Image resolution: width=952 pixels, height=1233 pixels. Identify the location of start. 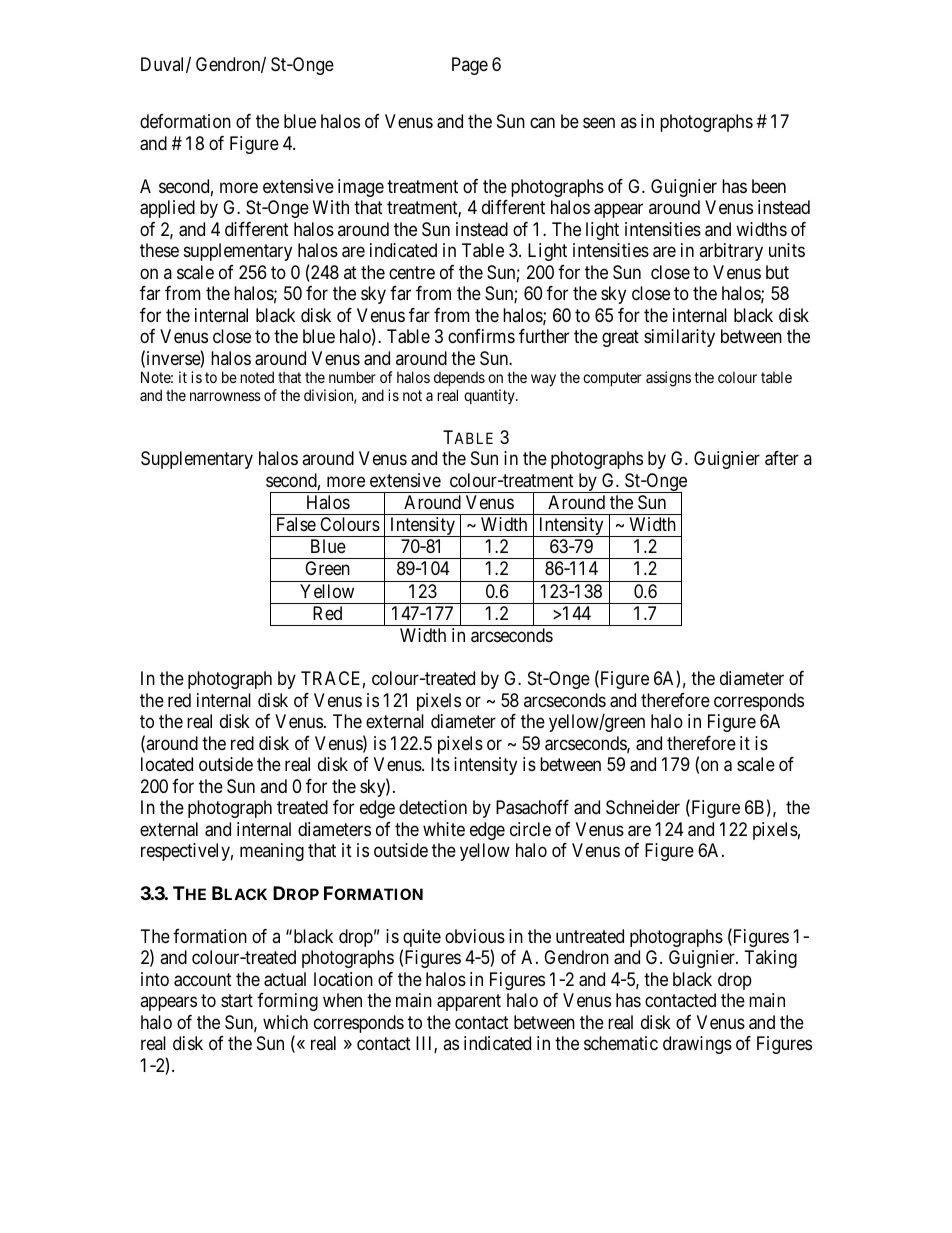
(237, 1001).
